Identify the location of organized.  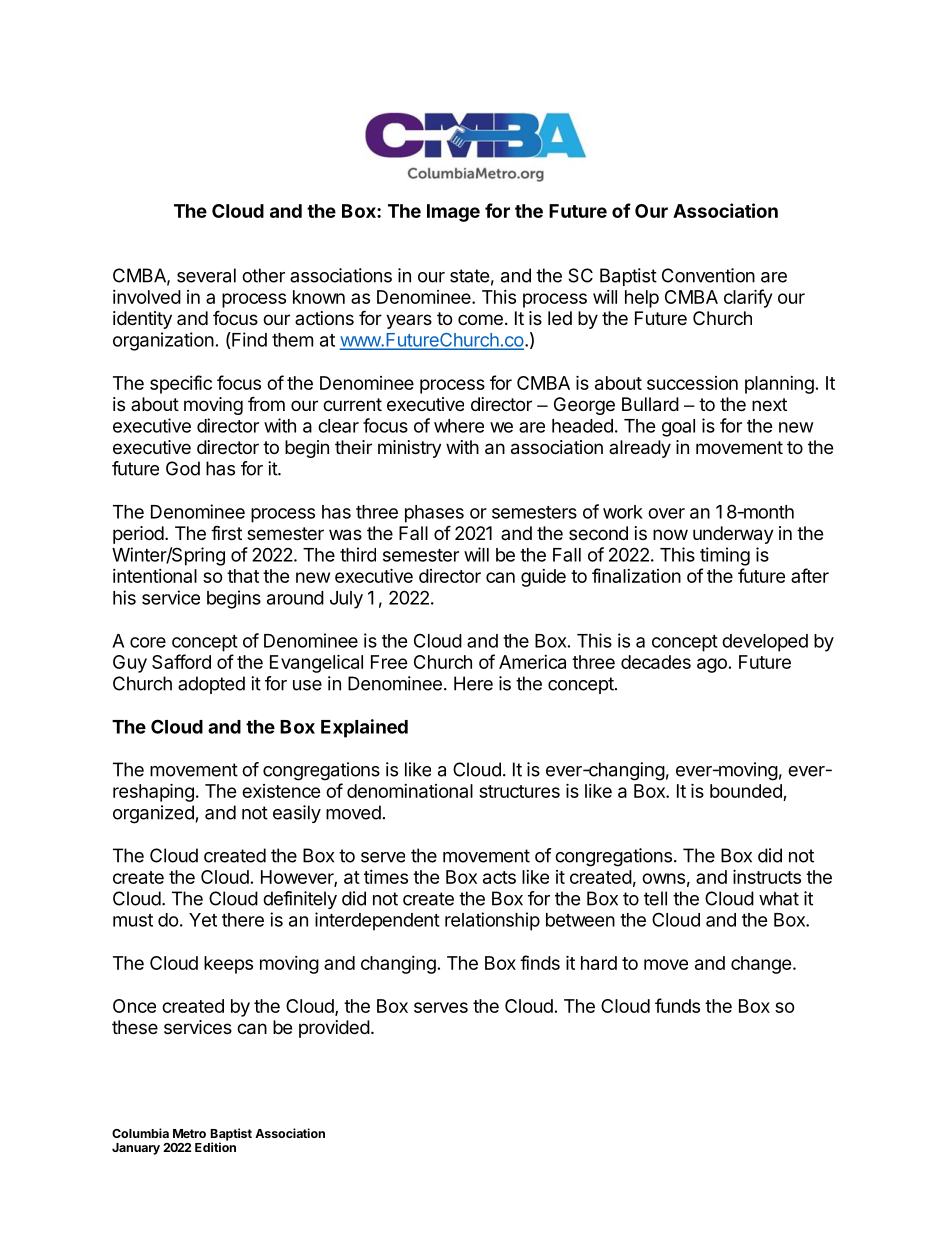
(153, 814).
